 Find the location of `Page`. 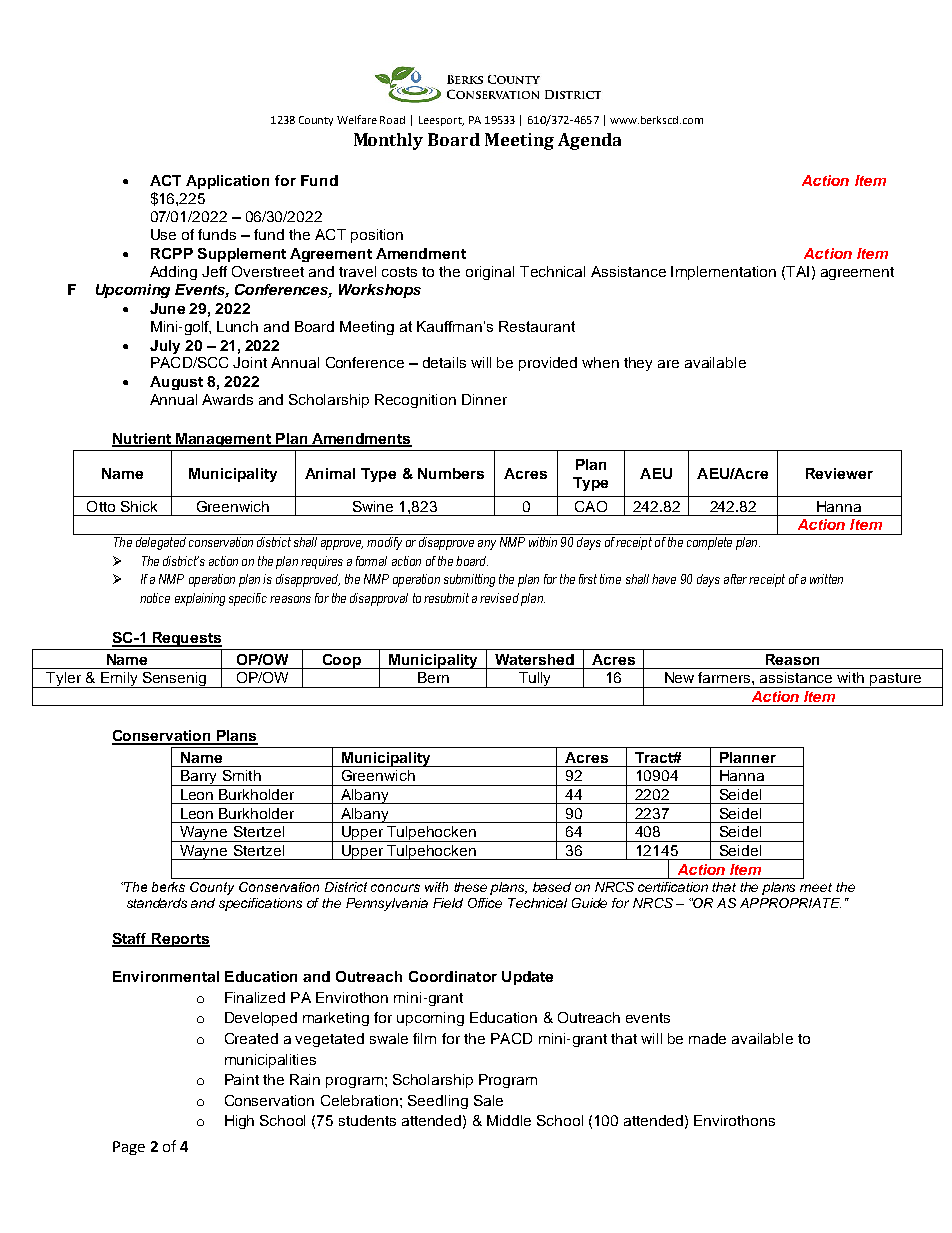

Page is located at coordinates (129, 1148).
